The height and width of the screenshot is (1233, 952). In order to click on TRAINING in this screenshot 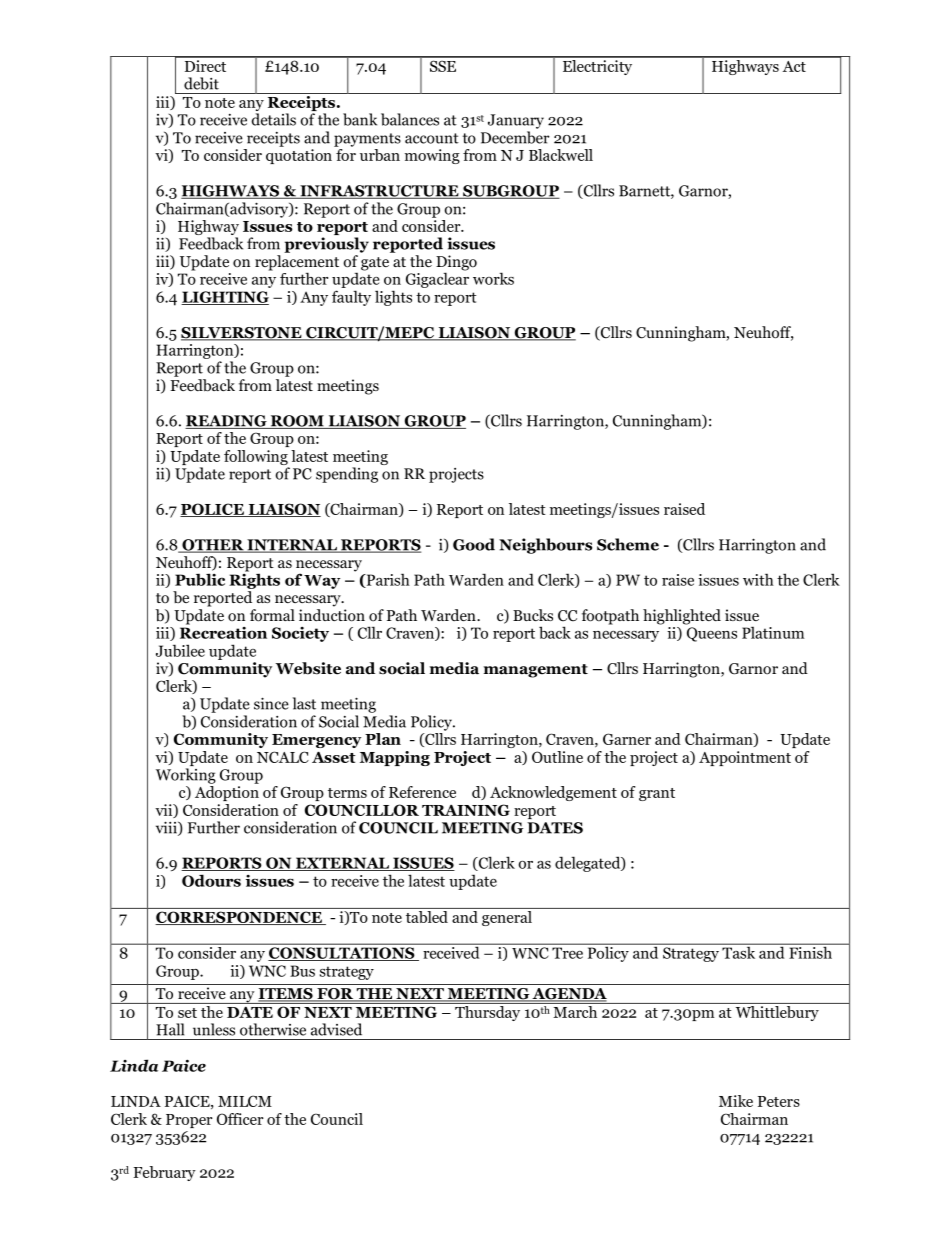, I will do `click(466, 810)`.
